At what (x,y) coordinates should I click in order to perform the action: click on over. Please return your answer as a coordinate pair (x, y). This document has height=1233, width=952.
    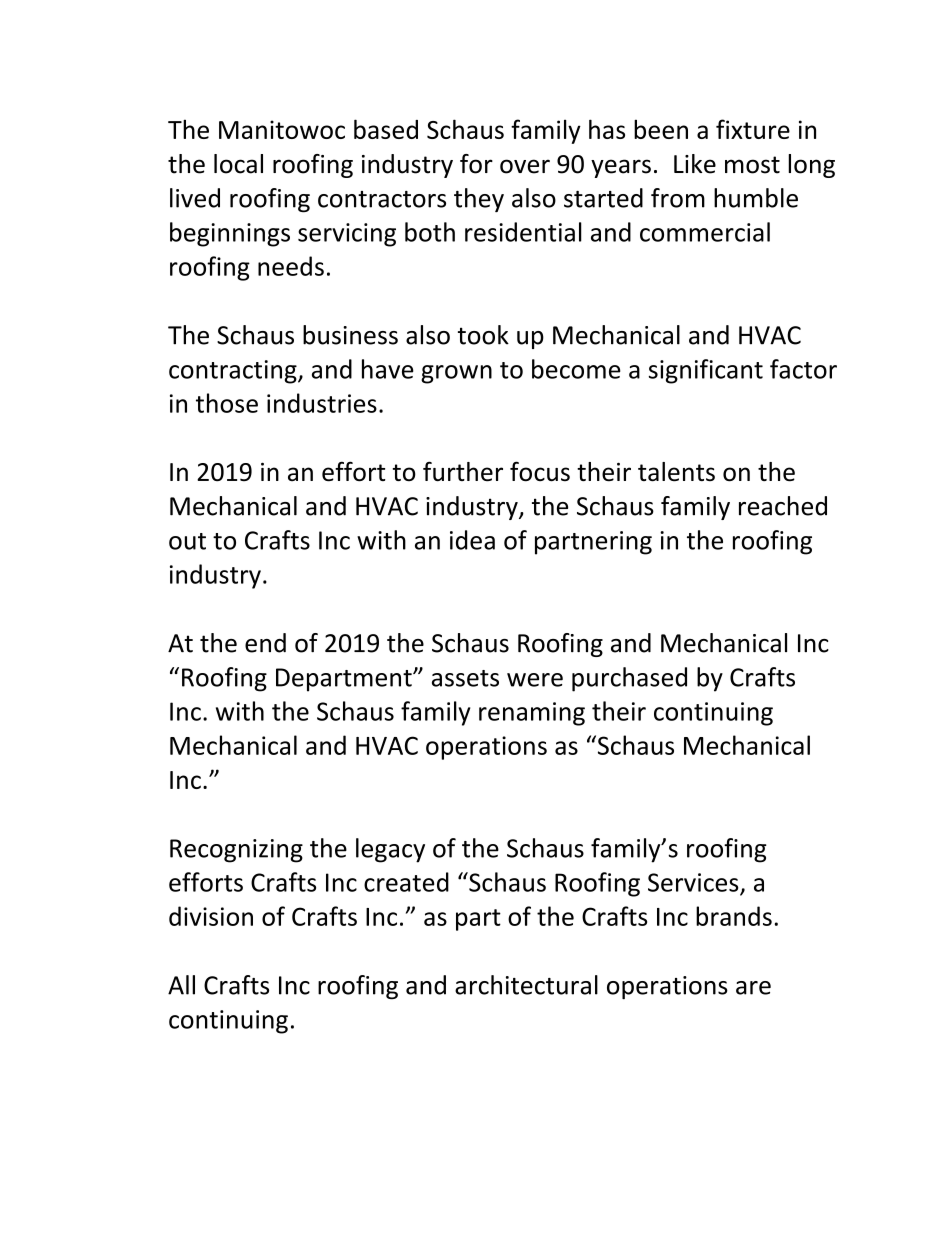
    Looking at the image, I should click on (525, 166).
